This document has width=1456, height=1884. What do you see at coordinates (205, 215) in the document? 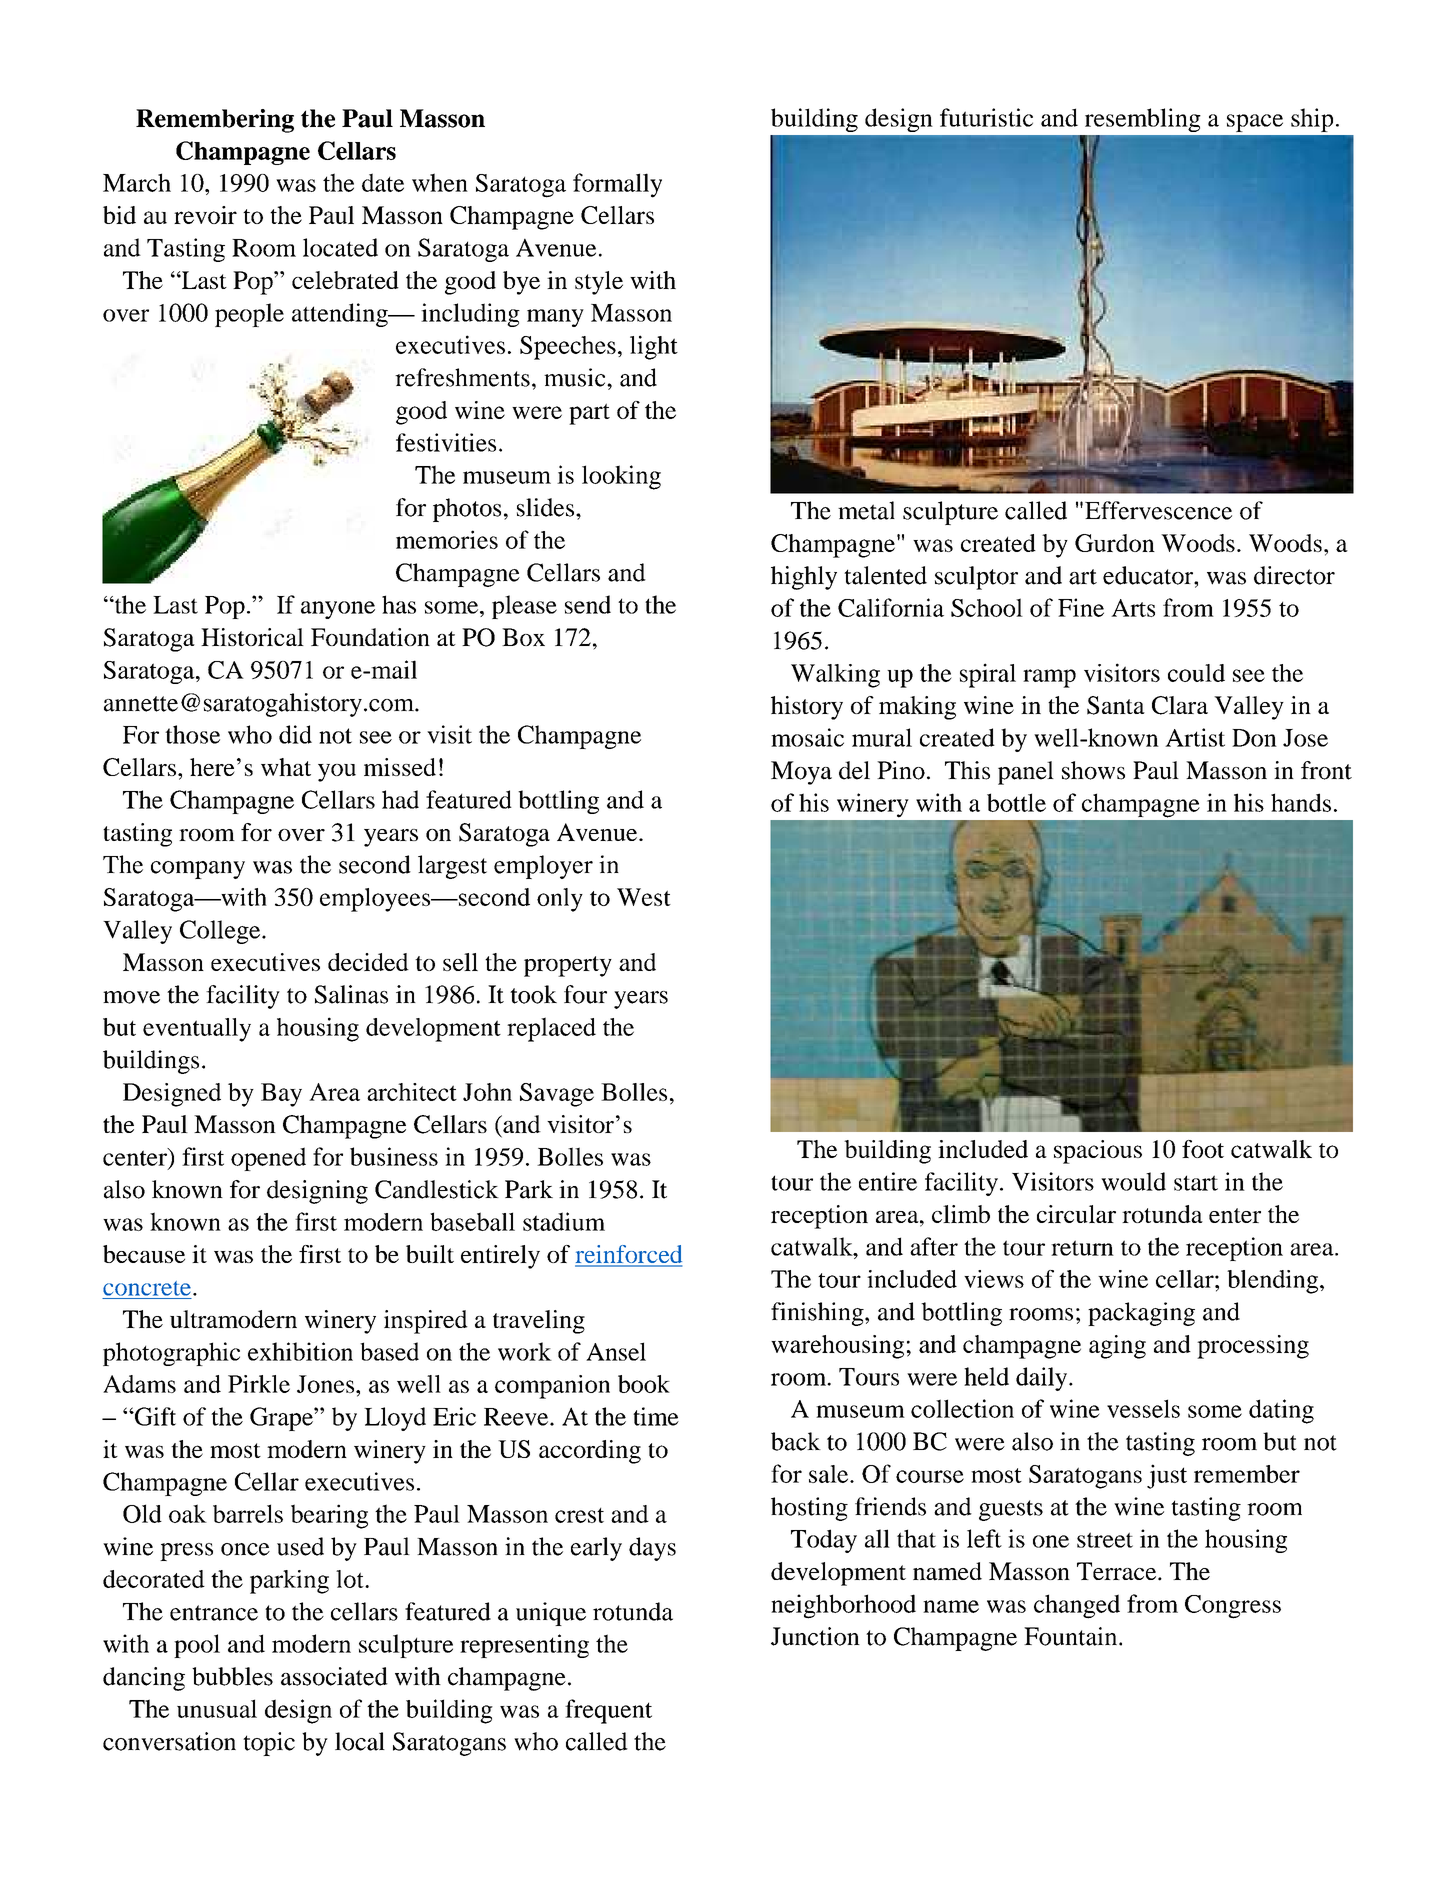
I see `revoir` at bounding box center [205, 215].
